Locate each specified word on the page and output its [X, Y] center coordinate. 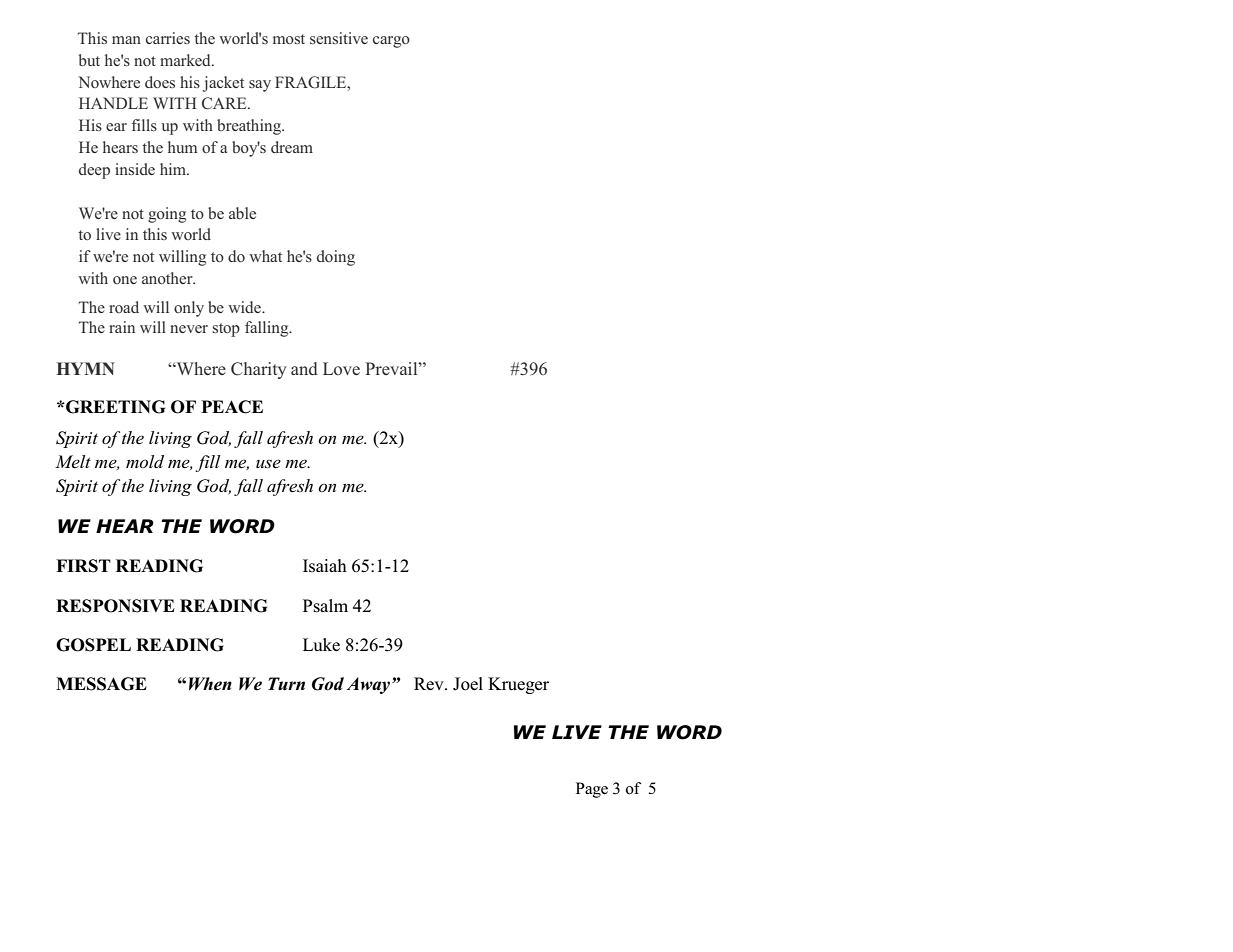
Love [341, 368]
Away [370, 685]
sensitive [339, 38]
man [126, 40]
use [268, 464]
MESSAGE [101, 684]
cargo [391, 42]
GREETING [114, 407]
